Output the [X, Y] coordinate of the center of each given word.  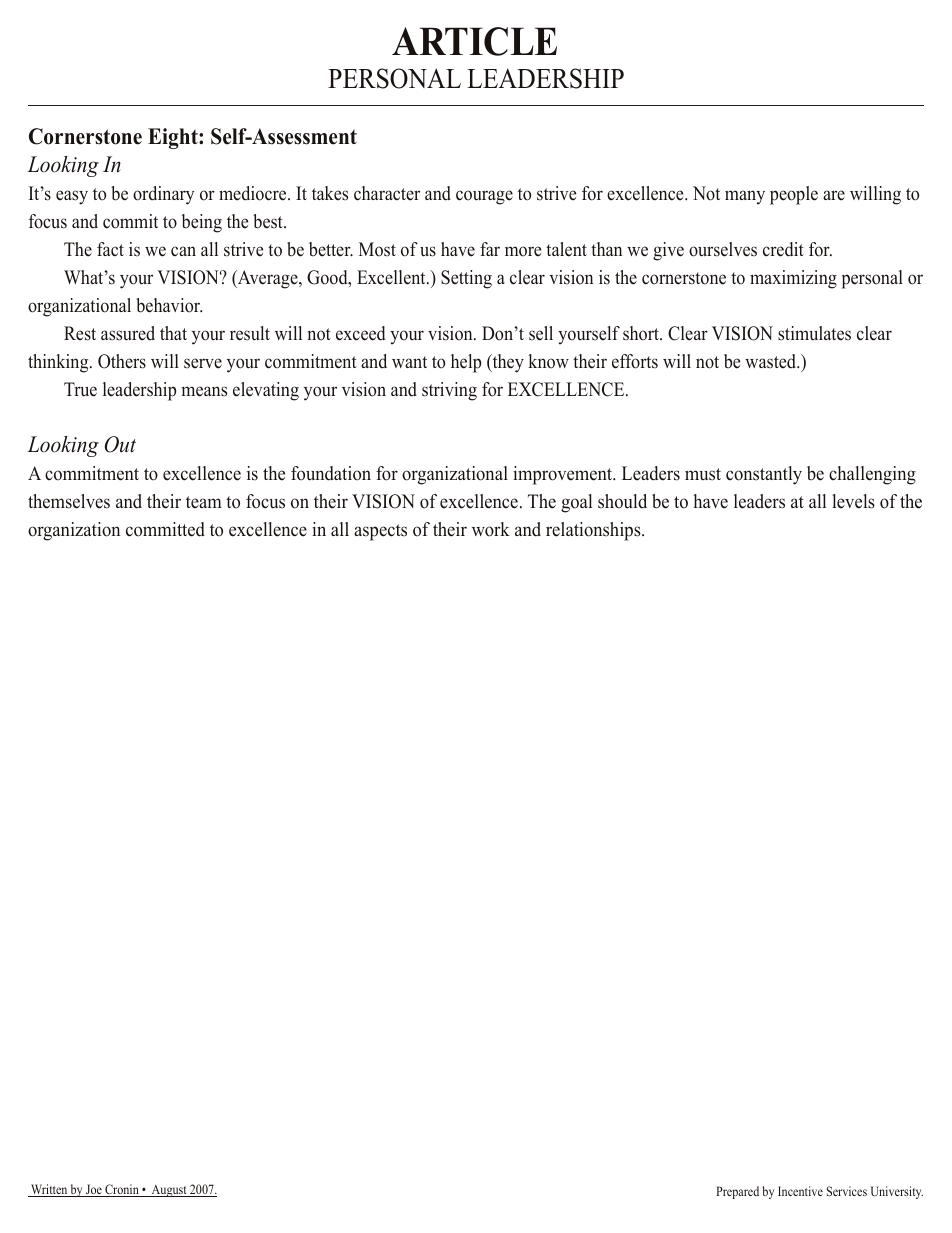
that [173, 333]
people [794, 195]
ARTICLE [474, 41]
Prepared [737, 1192]
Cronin [122, 1190]
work [491, 529]
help [466, 363]
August [169, 1191]
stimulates [814, 333]
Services [847, 1191]
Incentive [800, 1191]
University [897, 1192]
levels [853, 501]
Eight [174, 138]
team [204, 502]
